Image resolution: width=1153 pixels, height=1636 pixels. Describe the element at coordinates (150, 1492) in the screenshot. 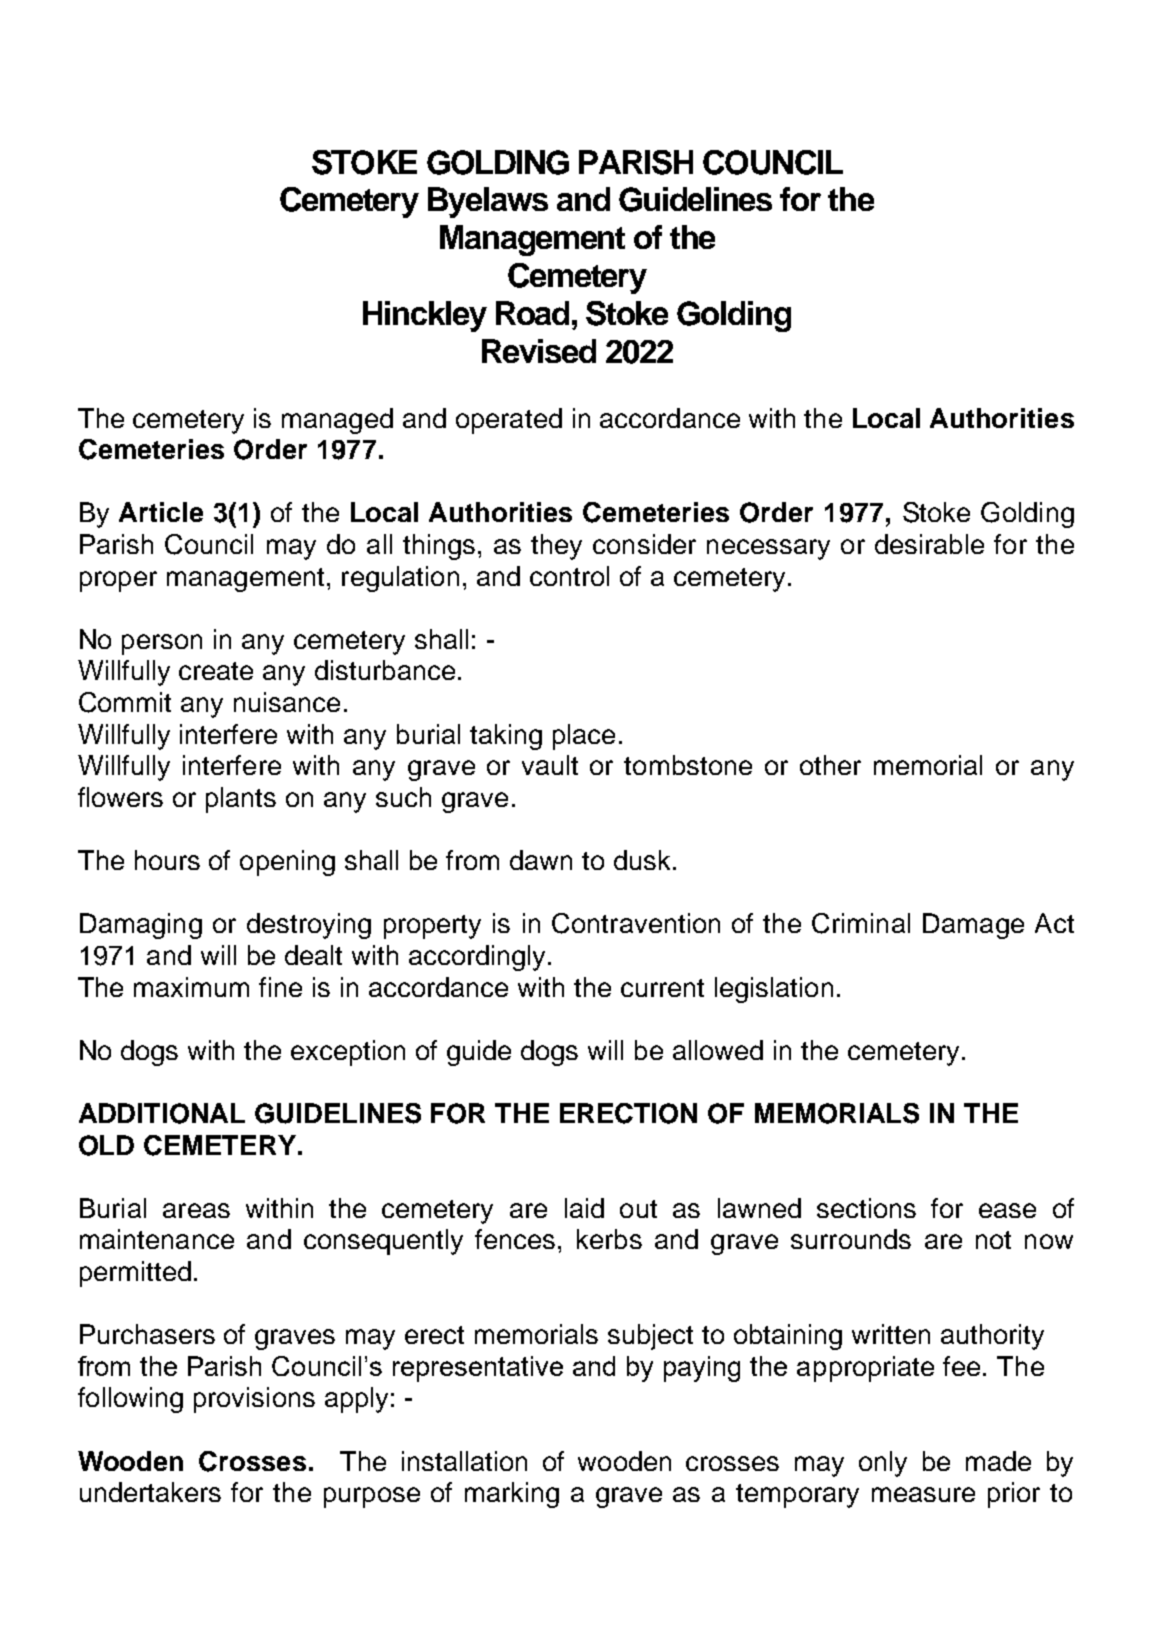

I see `undertakers` at that location.
